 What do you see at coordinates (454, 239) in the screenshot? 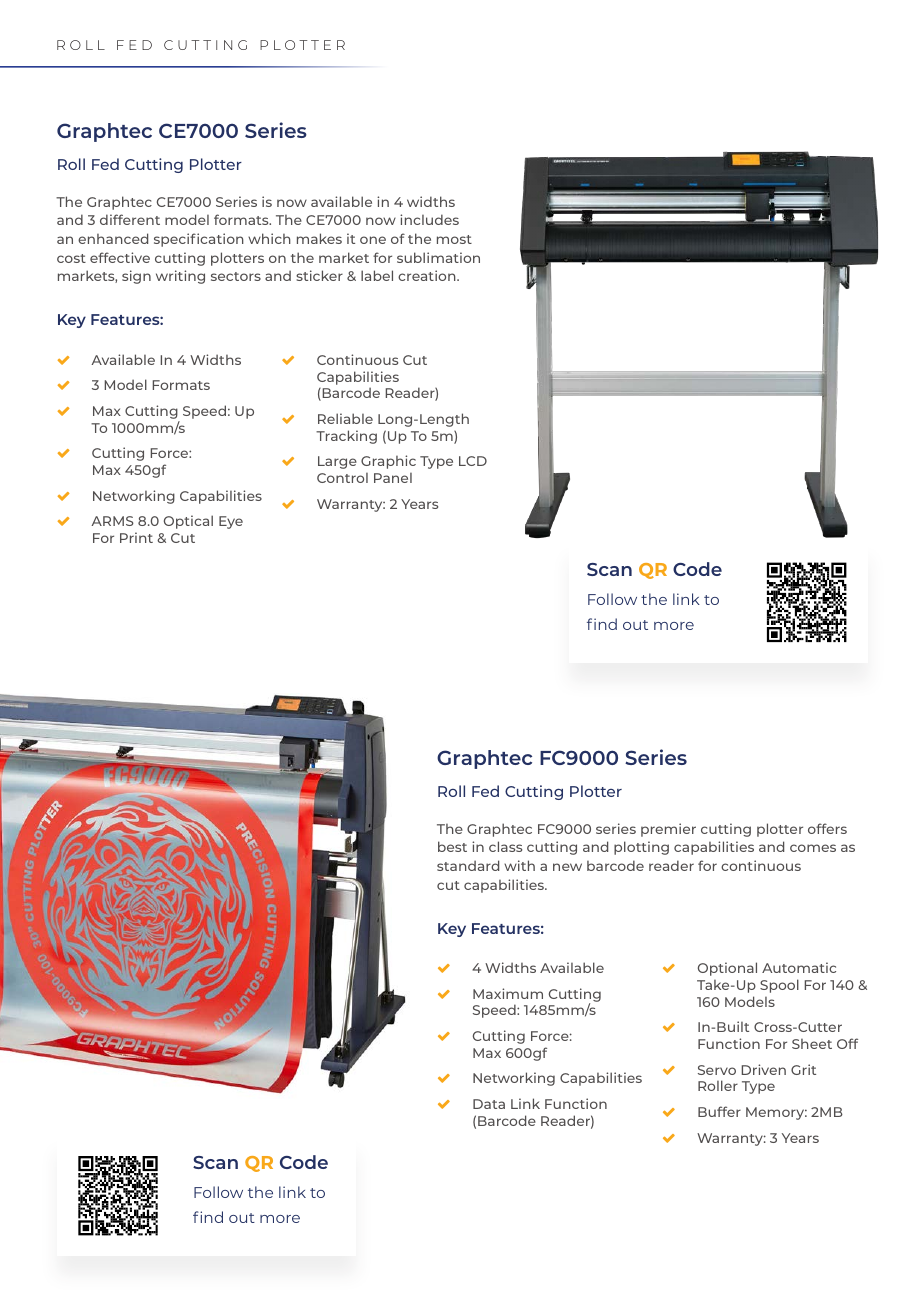
I see `most` at bounding box center [454, 239].
